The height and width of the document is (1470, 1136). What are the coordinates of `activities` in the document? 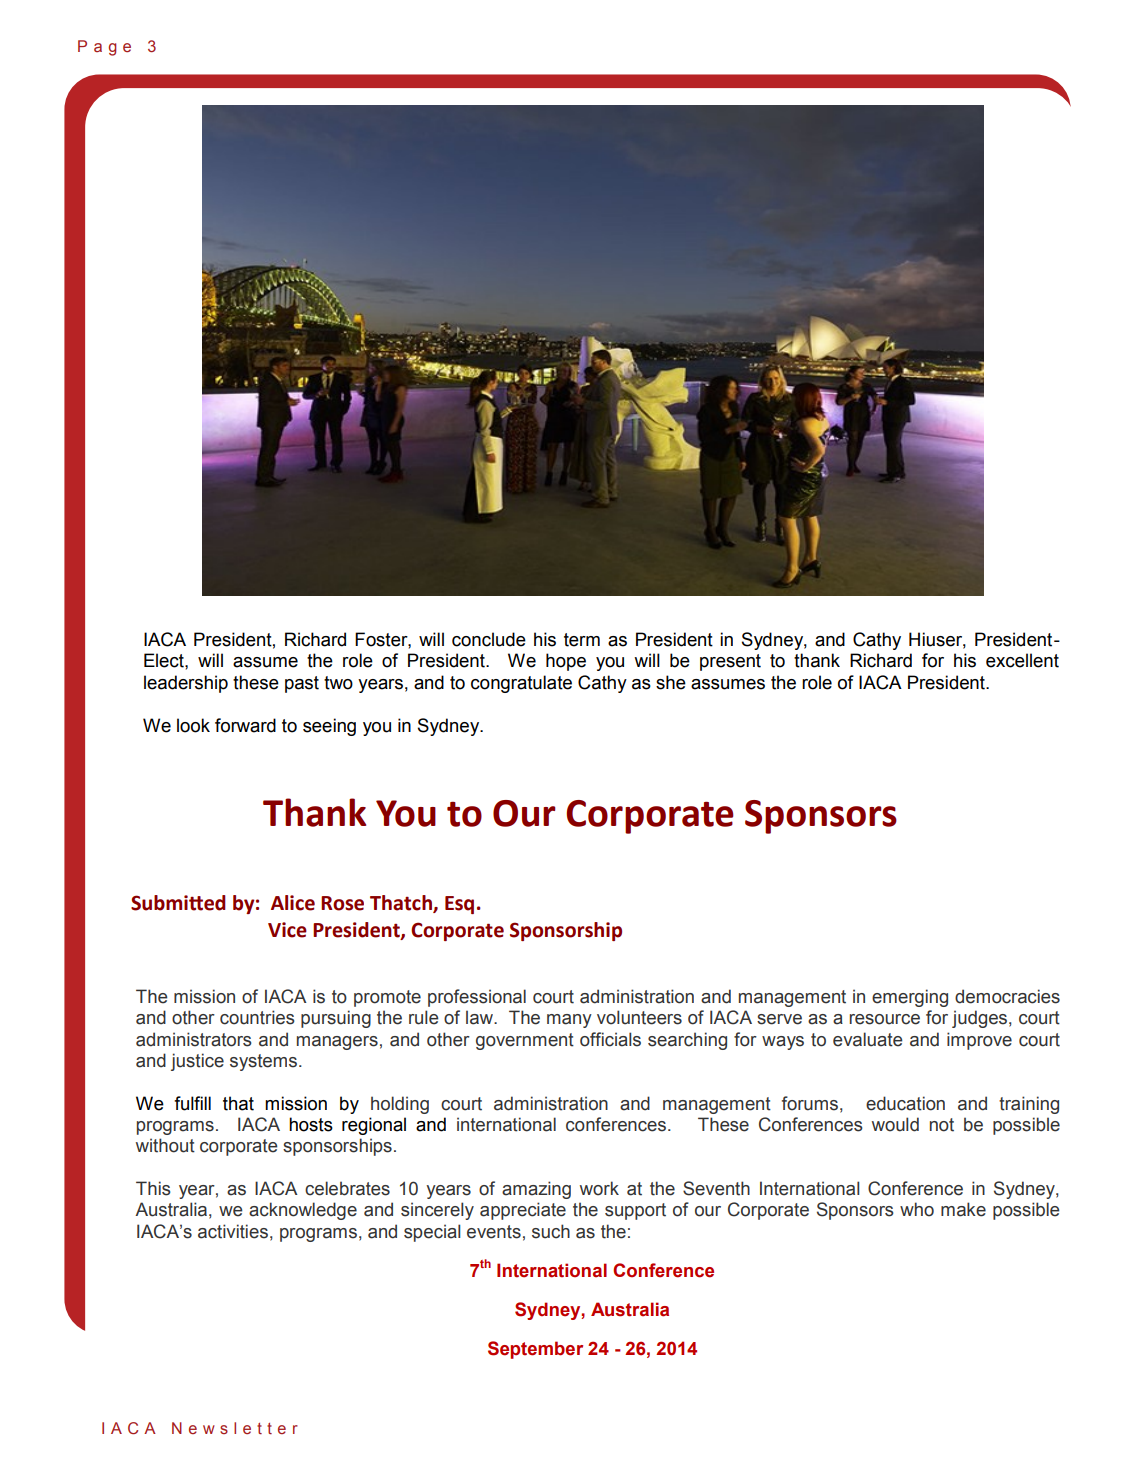 It's located at (233, 1231).
